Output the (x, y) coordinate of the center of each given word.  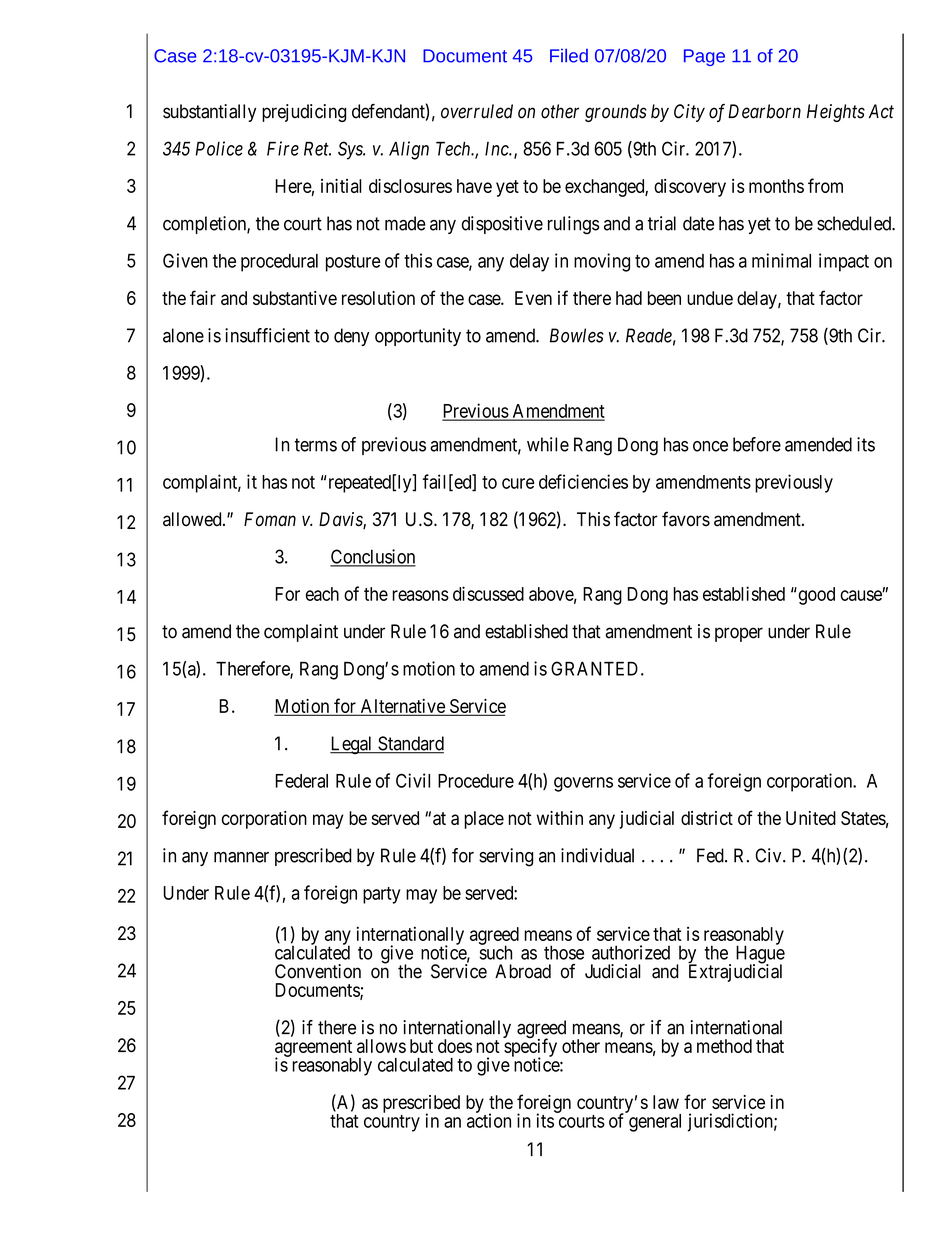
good (815, 596)
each (322, 594)
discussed (488, 593)
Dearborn (764, 111)
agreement (313, 1049)
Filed (569, 55)
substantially (209, 113)
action (489, 1120)
